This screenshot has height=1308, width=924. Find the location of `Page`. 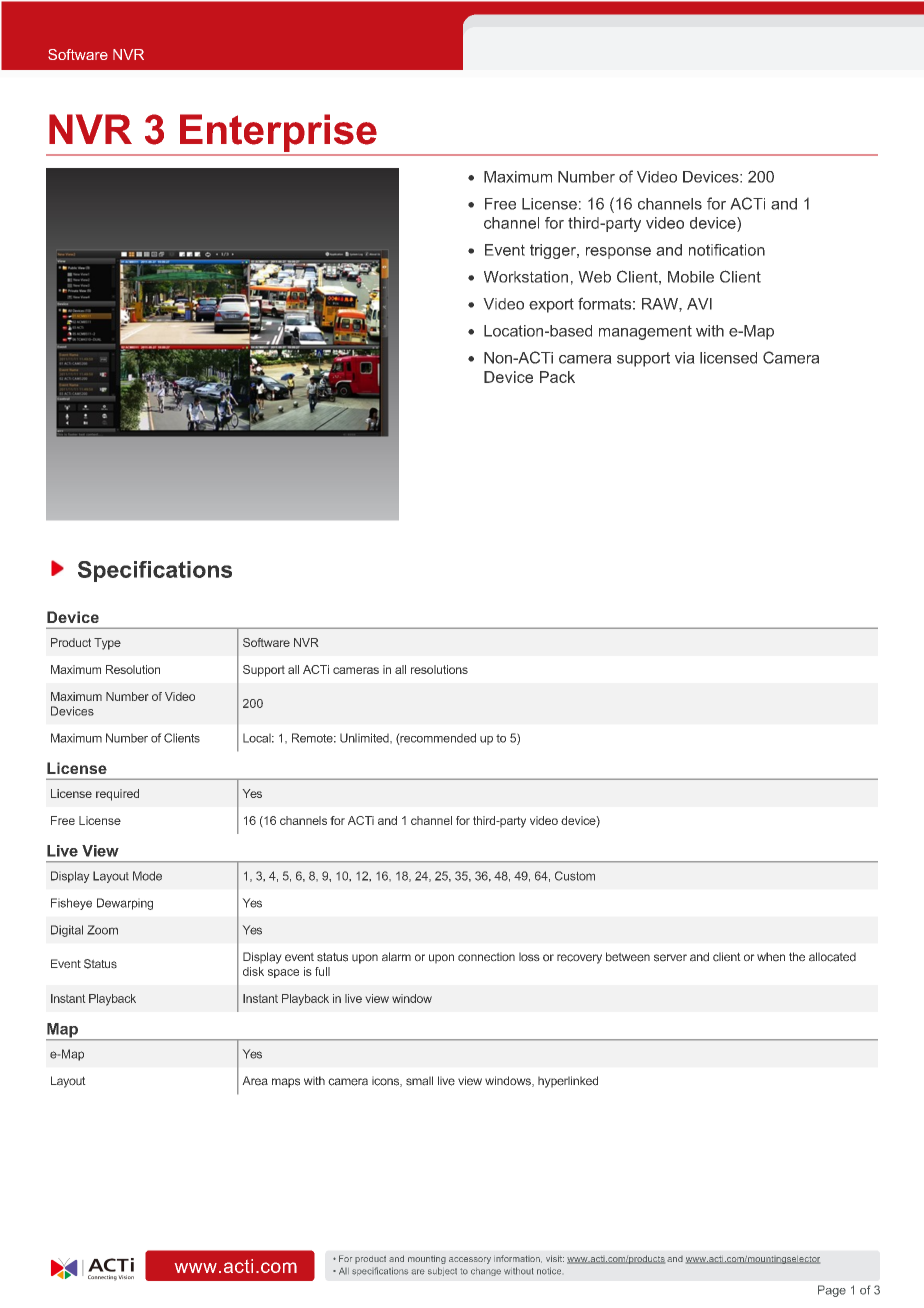

Page is located at coordinates (832, 1291).
